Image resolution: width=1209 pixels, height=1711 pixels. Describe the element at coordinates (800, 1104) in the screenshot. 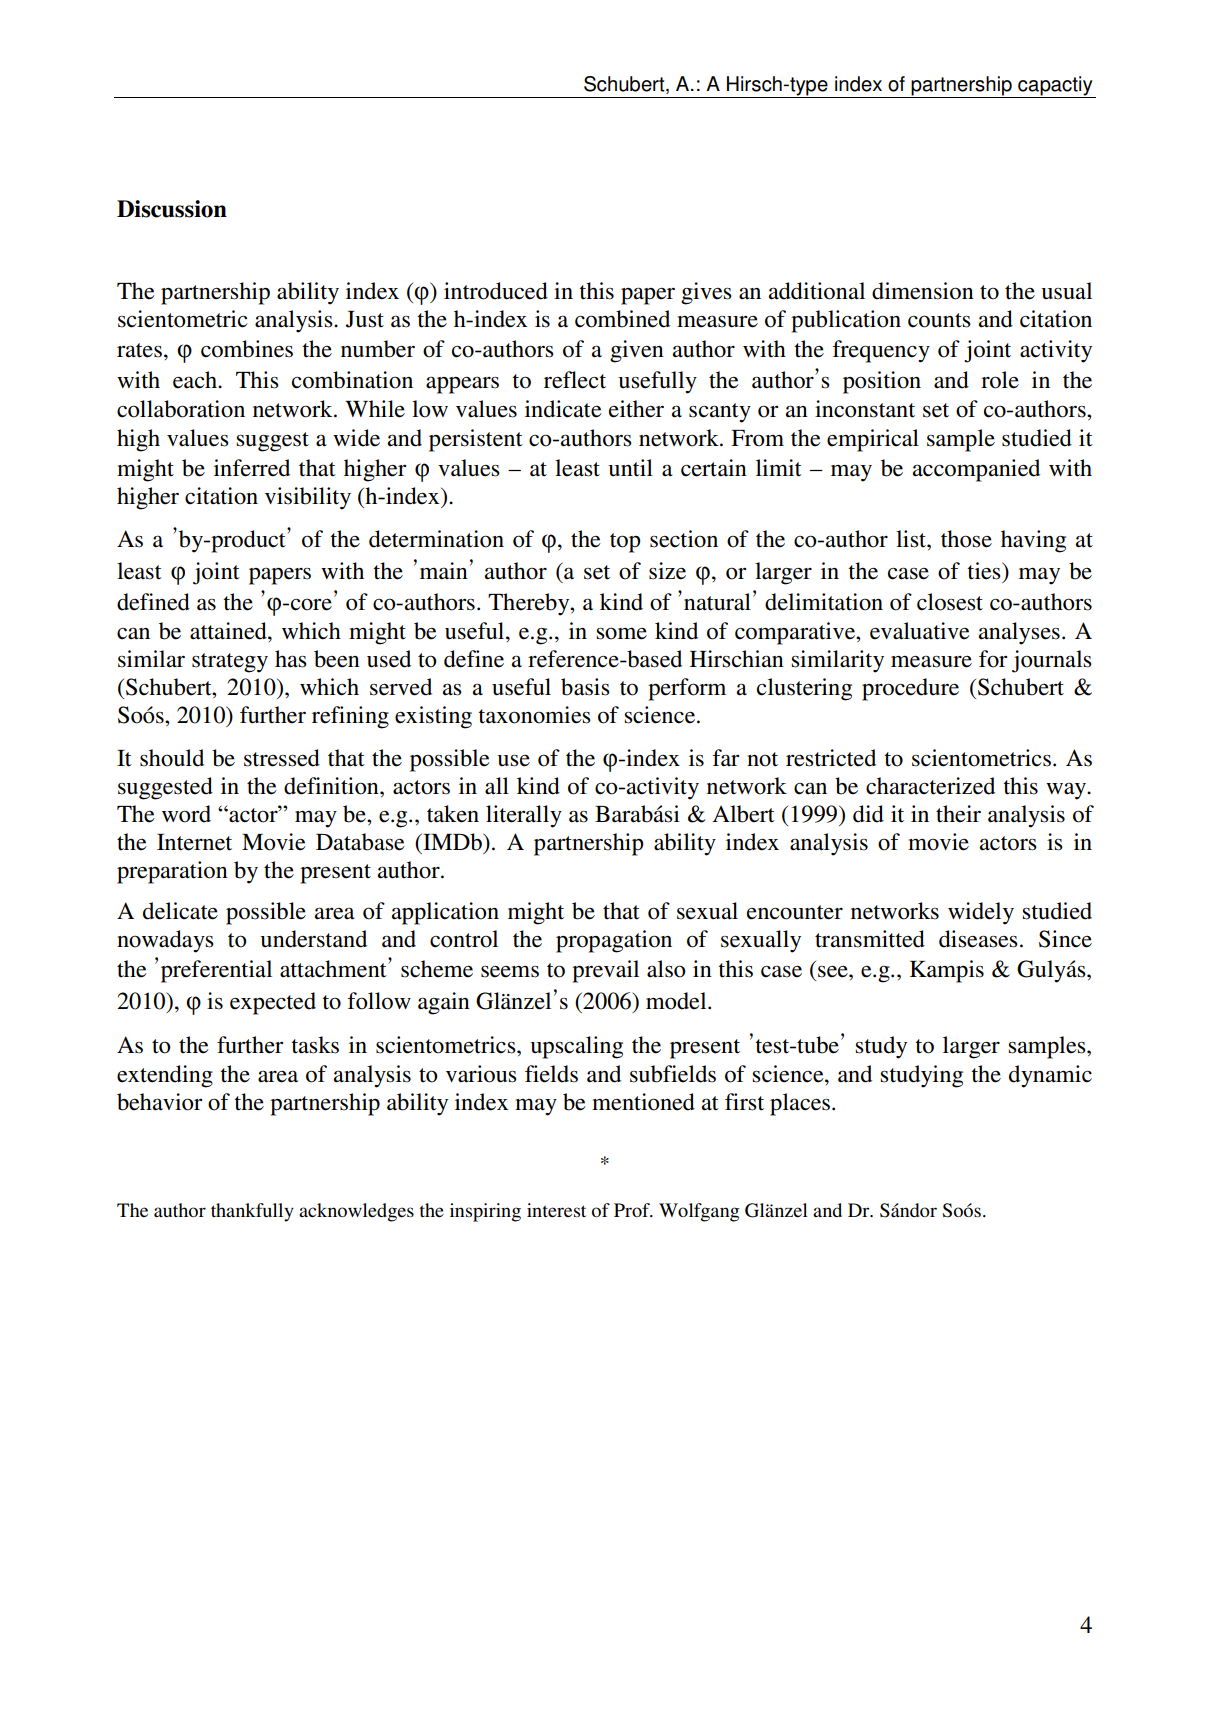

I see `places` at that location.
